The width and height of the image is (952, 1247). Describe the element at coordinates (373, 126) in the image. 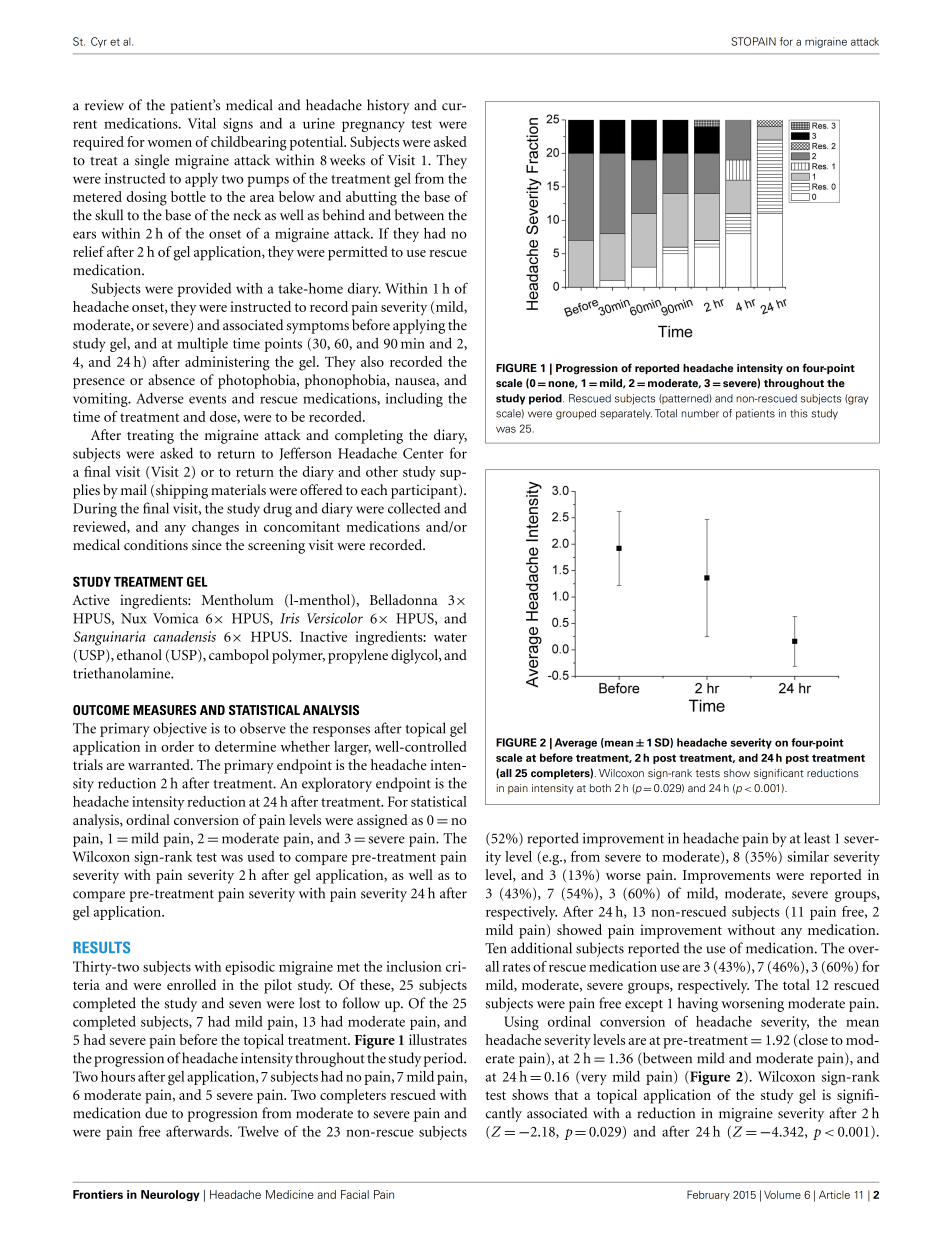

I see `pregnancy` at that location.
